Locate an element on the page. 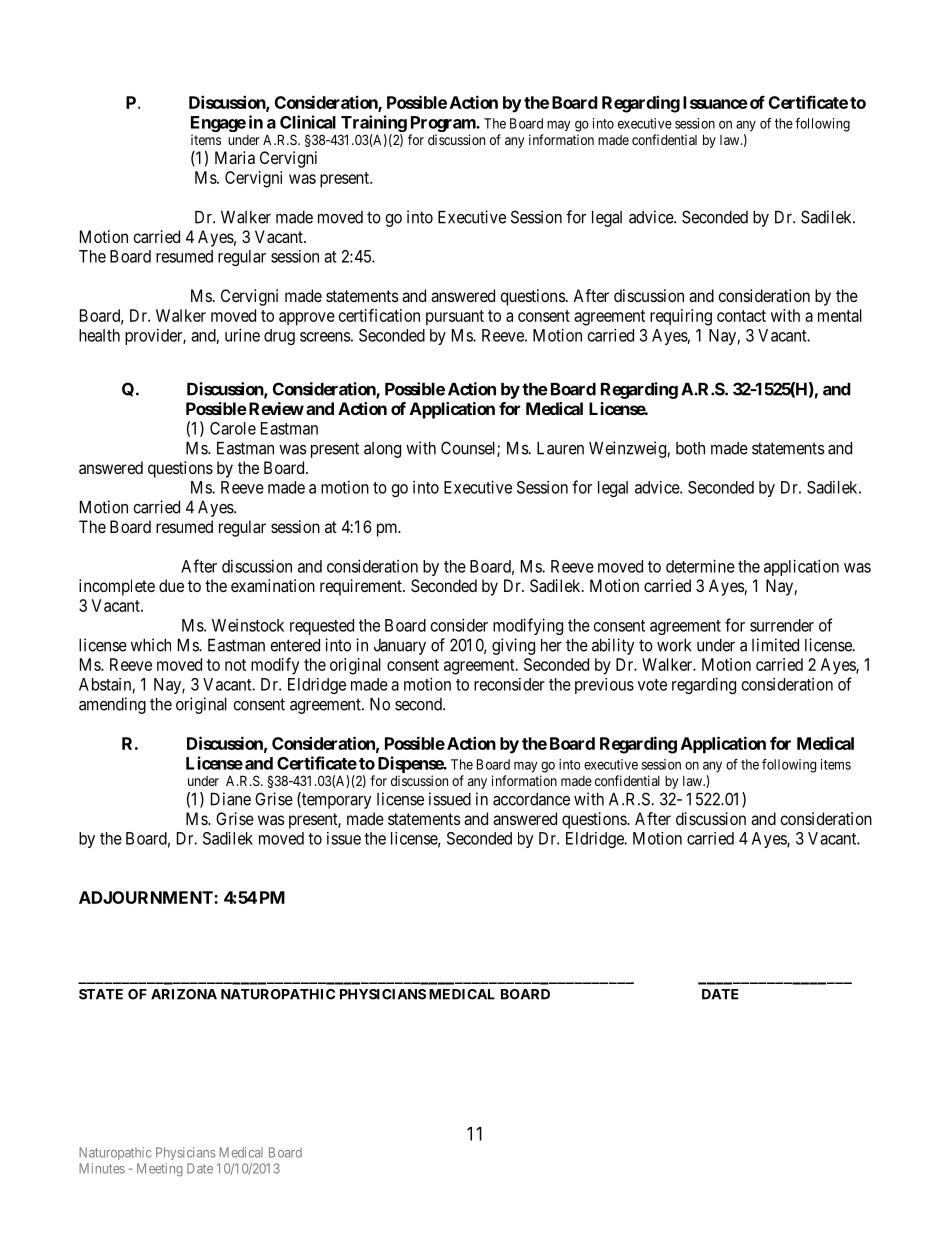 This page has height=1233, width=952. Meeting is located at coordinates (160, 1170).
